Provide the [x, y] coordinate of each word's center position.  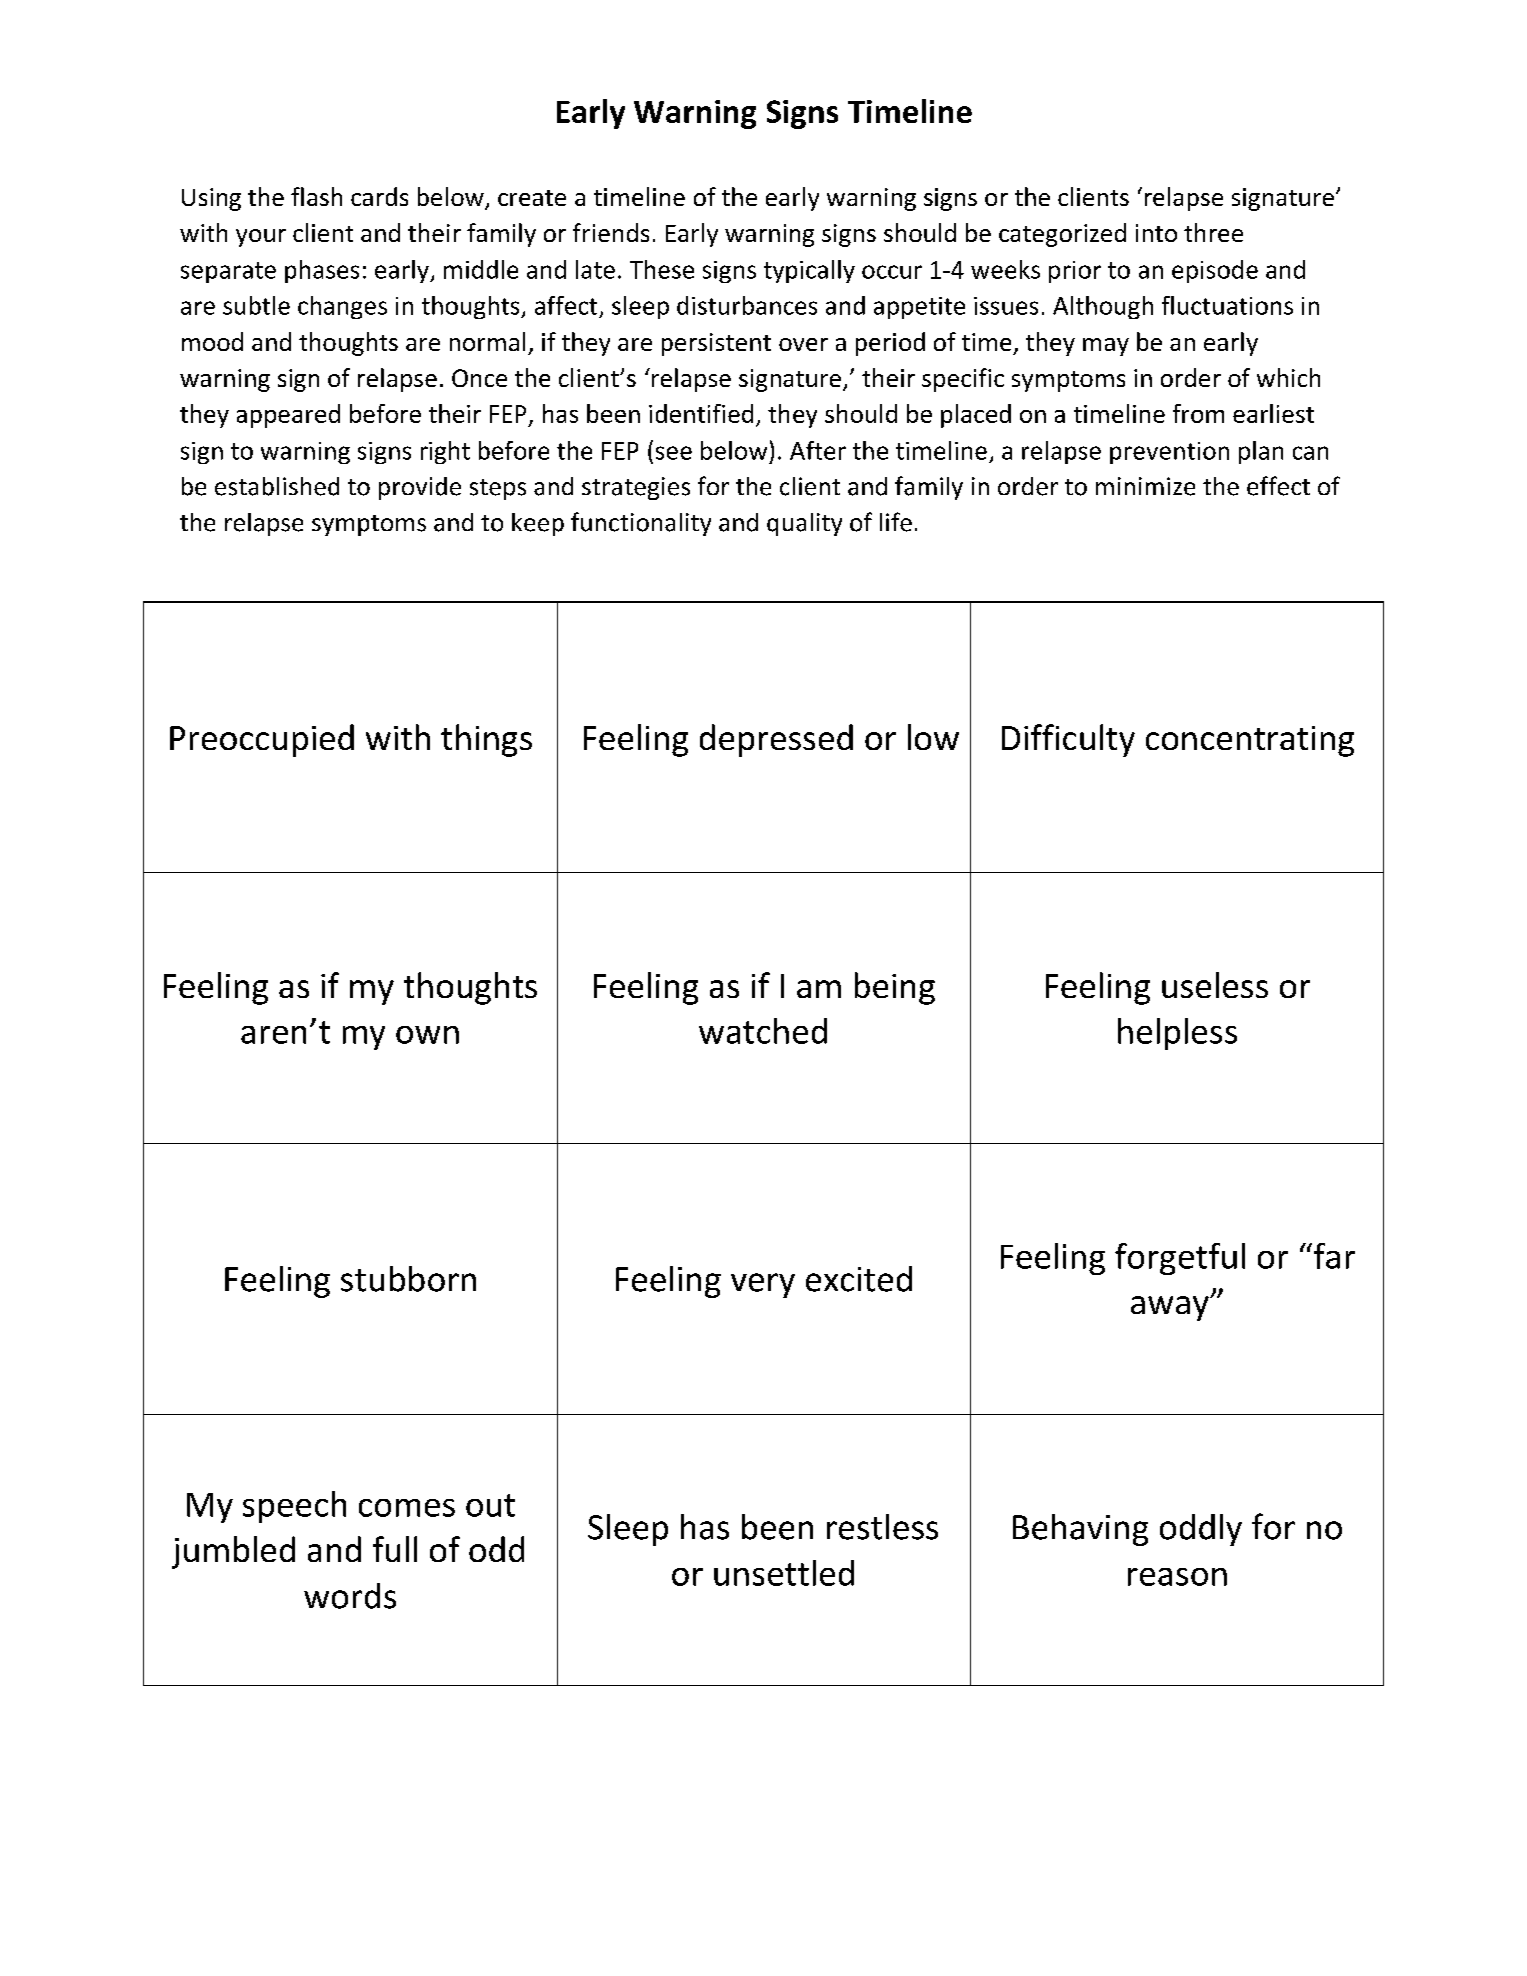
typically [809, 271]
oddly [1201, 1530]
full [395, 1549]
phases [322, 271]
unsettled [784, 1573]
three [1213, 232]
